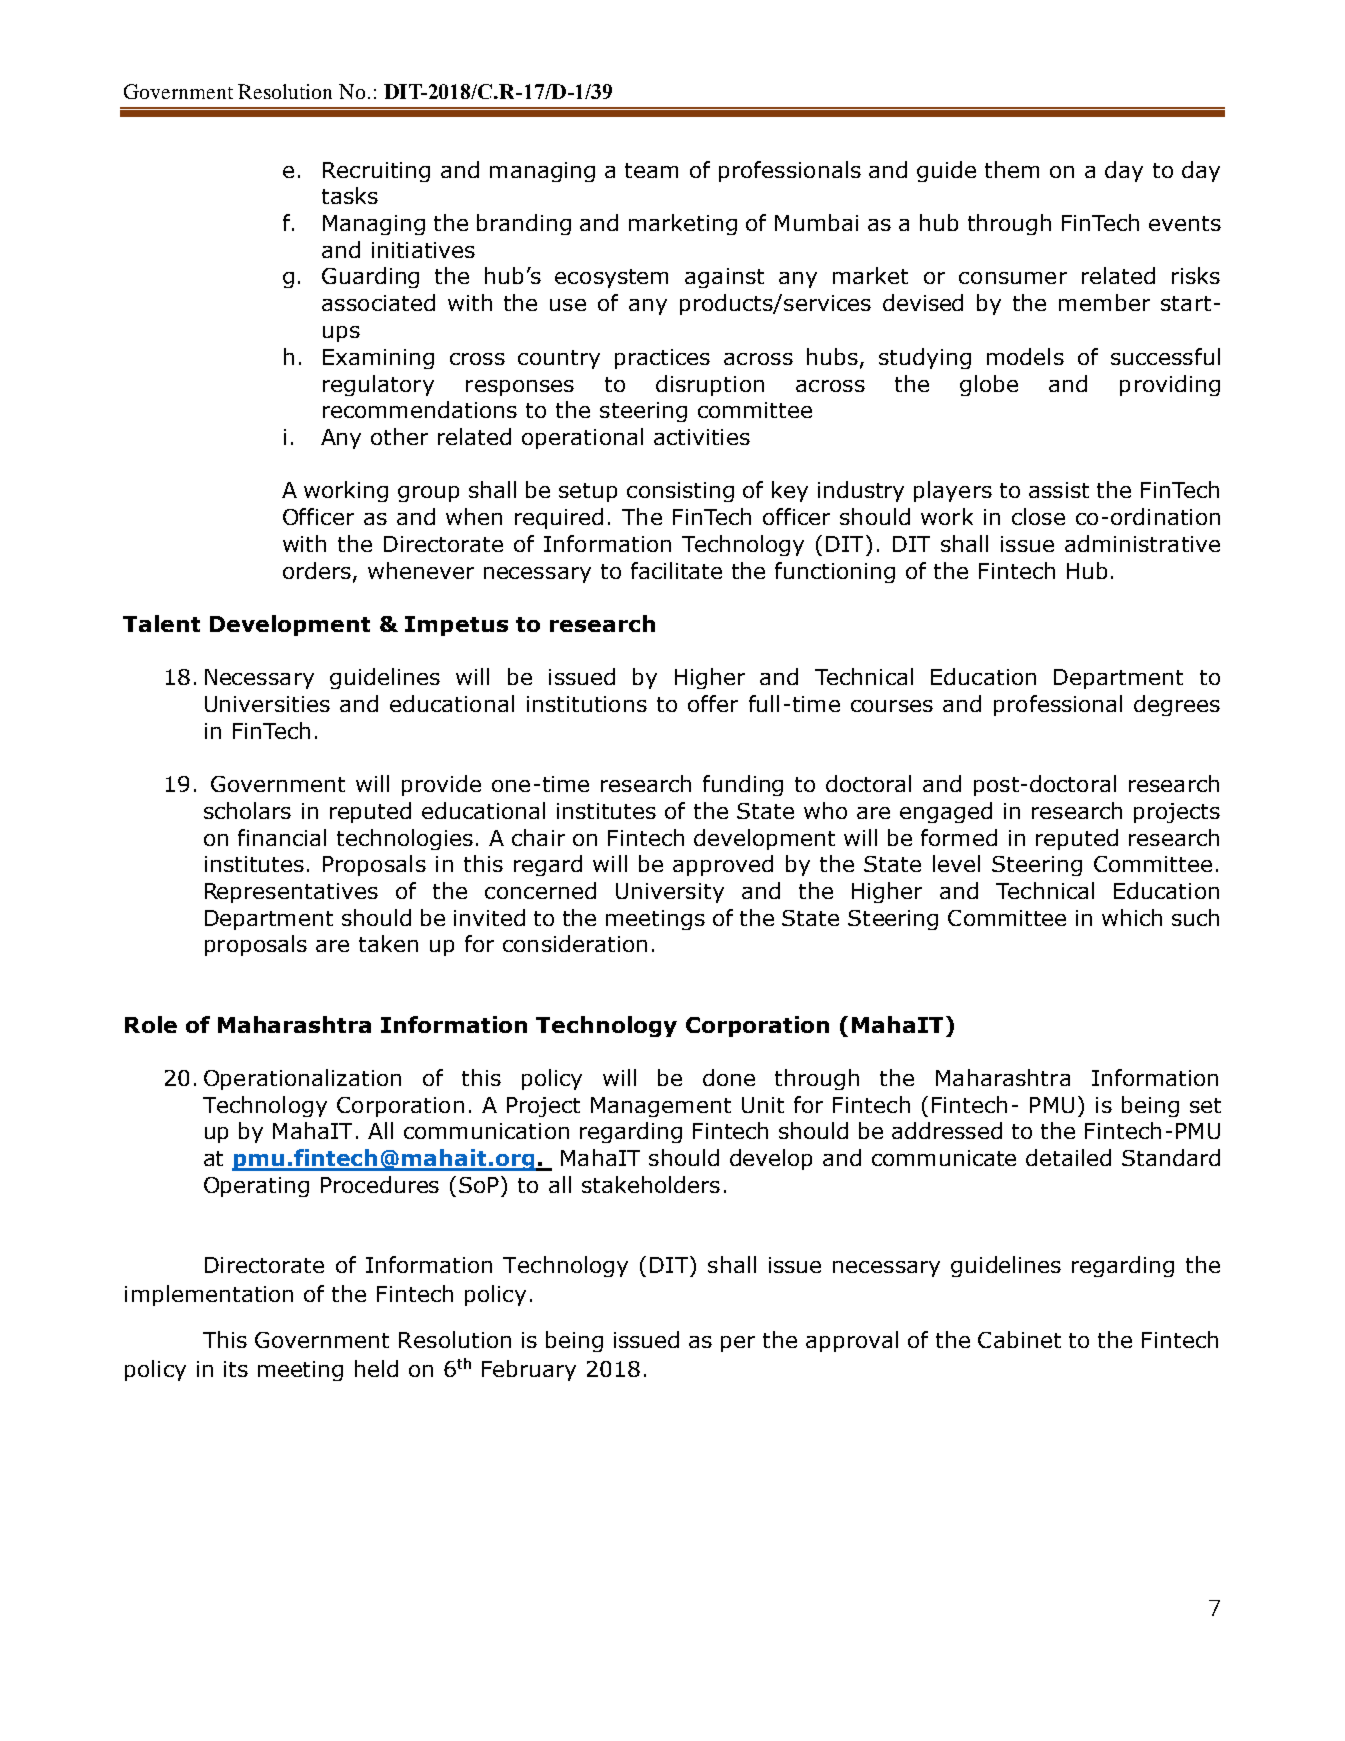 The width and height of the page is (1345, 1741). Describe the element at coordinates (852, 1341) in the page. I see `approval` at that location.
